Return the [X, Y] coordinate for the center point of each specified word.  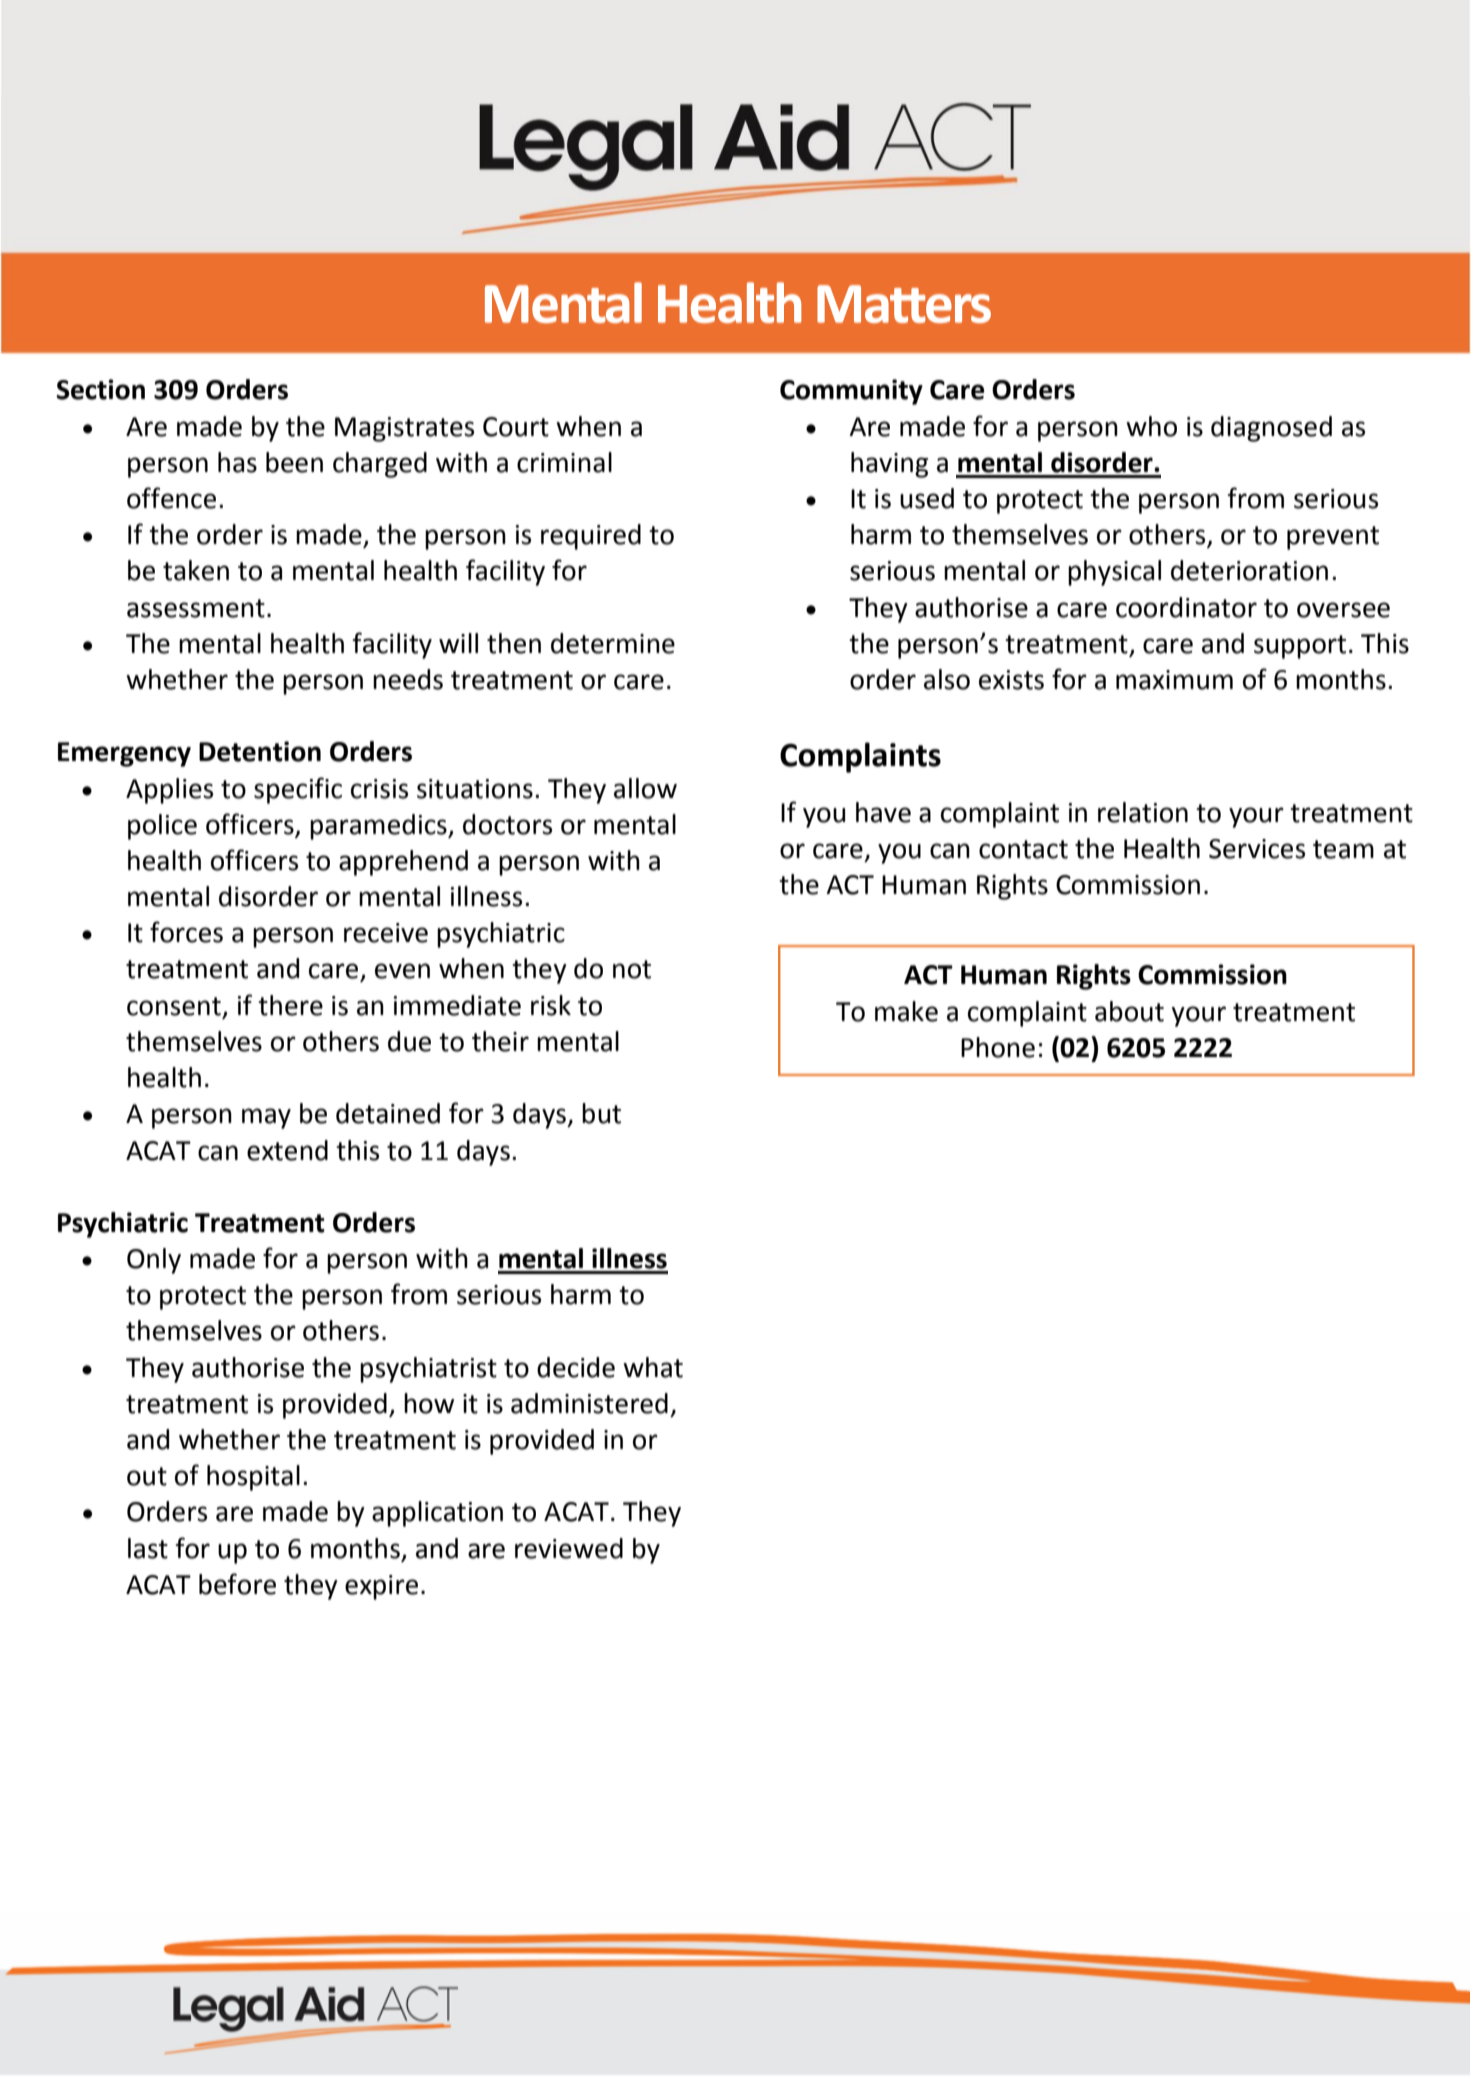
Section [100, 389]
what [653, 1367]
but [601, 1113]
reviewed [569, 1548]
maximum [1174, 680]
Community [851, 392]
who [1151, 426]
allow [645, 788]
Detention [260, 751]
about [1129, 1011]
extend [287, 1150]
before [237, 1584]
